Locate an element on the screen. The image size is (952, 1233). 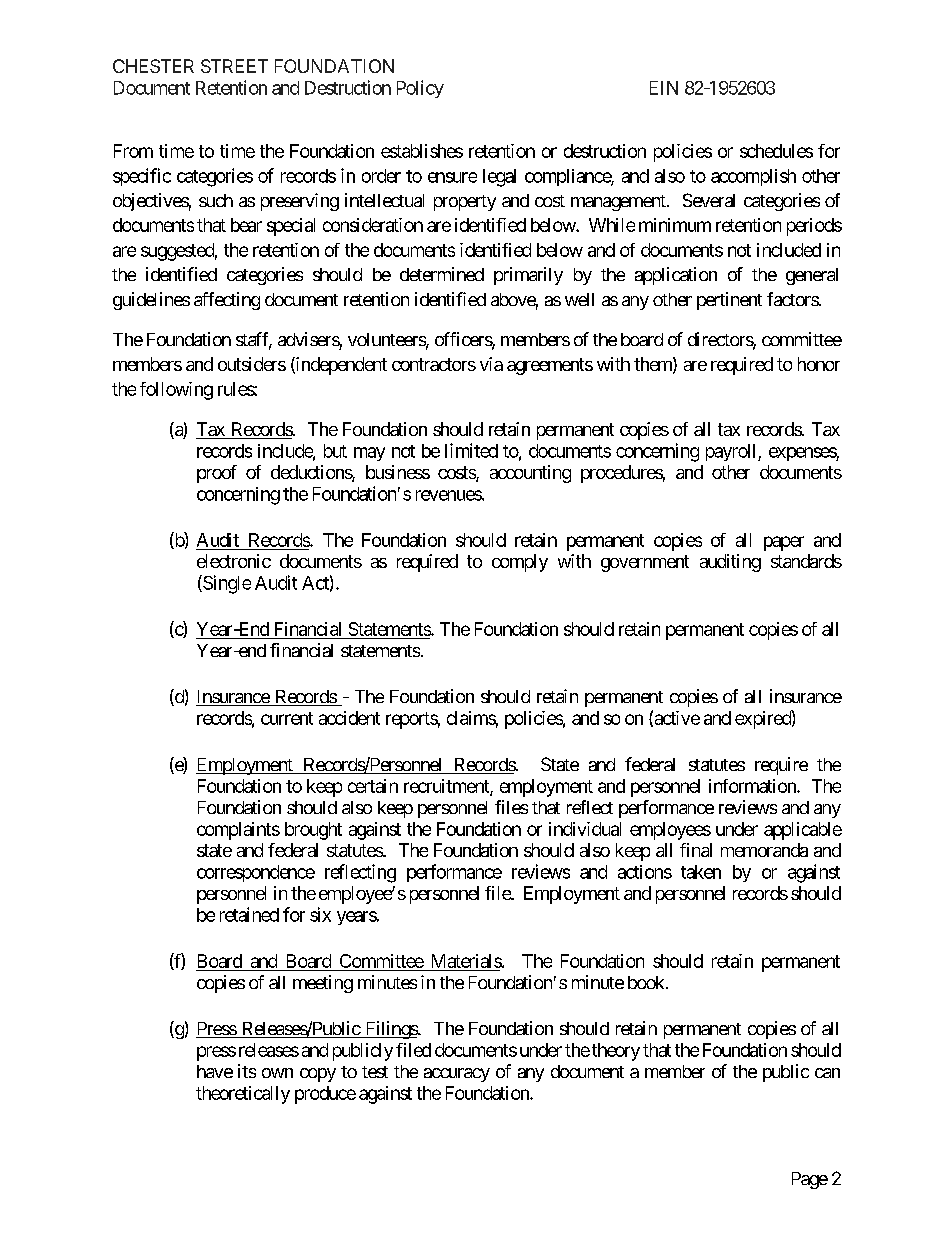
Policy is located at coordinates (420, 89).
